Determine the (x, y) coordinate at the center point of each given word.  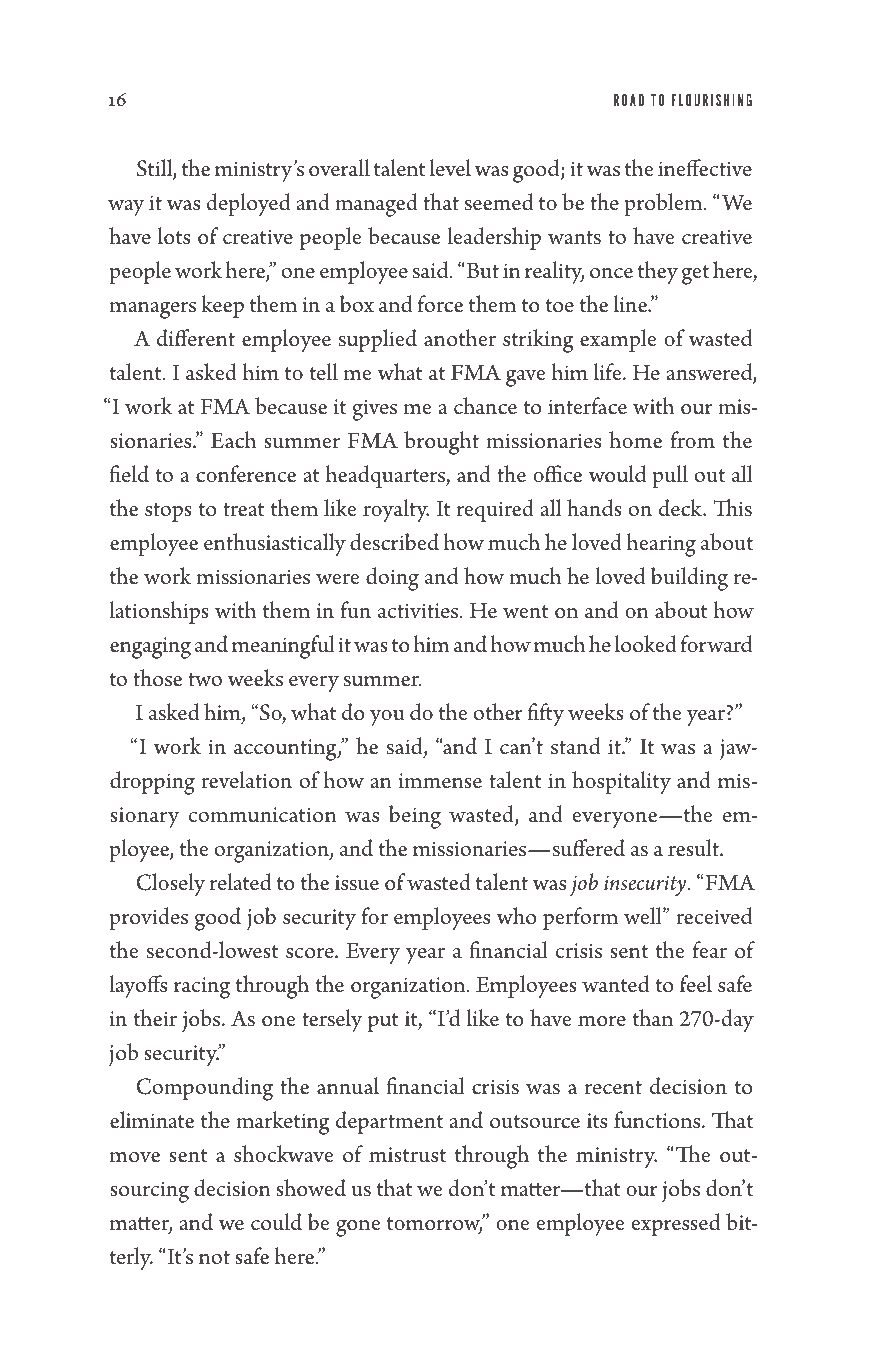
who (516, 915)
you (387, 718)
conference (246, 474)
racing (202, 988)
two (205, 680)
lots (174, 236)
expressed (676, 1224)
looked (646, 644)
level (450, 168)
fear (710, 950)
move (135, 1157)
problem (664, 204)
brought (441, 443)
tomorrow (435, 1225)
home (635, 440)
